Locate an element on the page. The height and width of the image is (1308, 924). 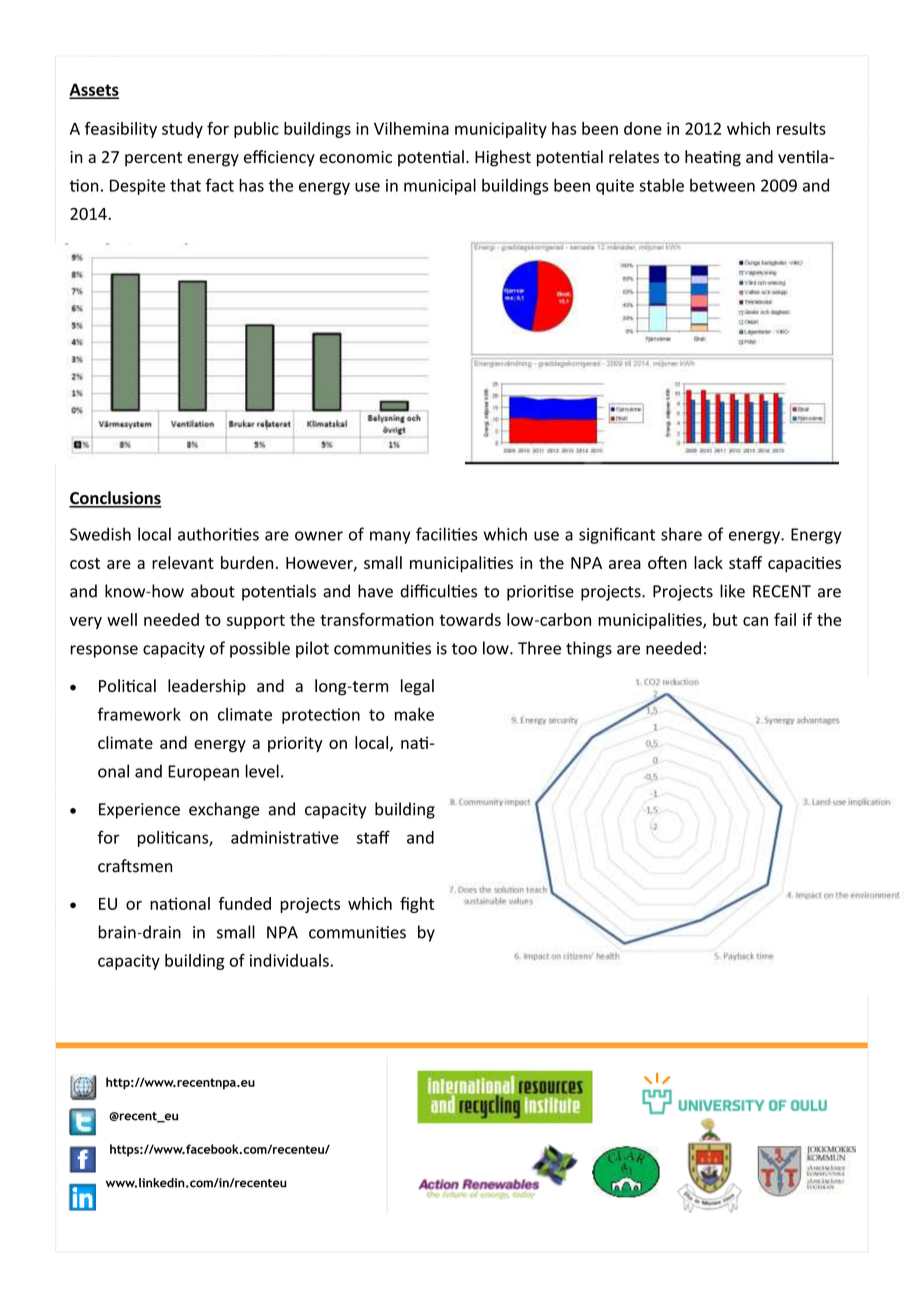
facilities is located at coordinates (447, 534).
